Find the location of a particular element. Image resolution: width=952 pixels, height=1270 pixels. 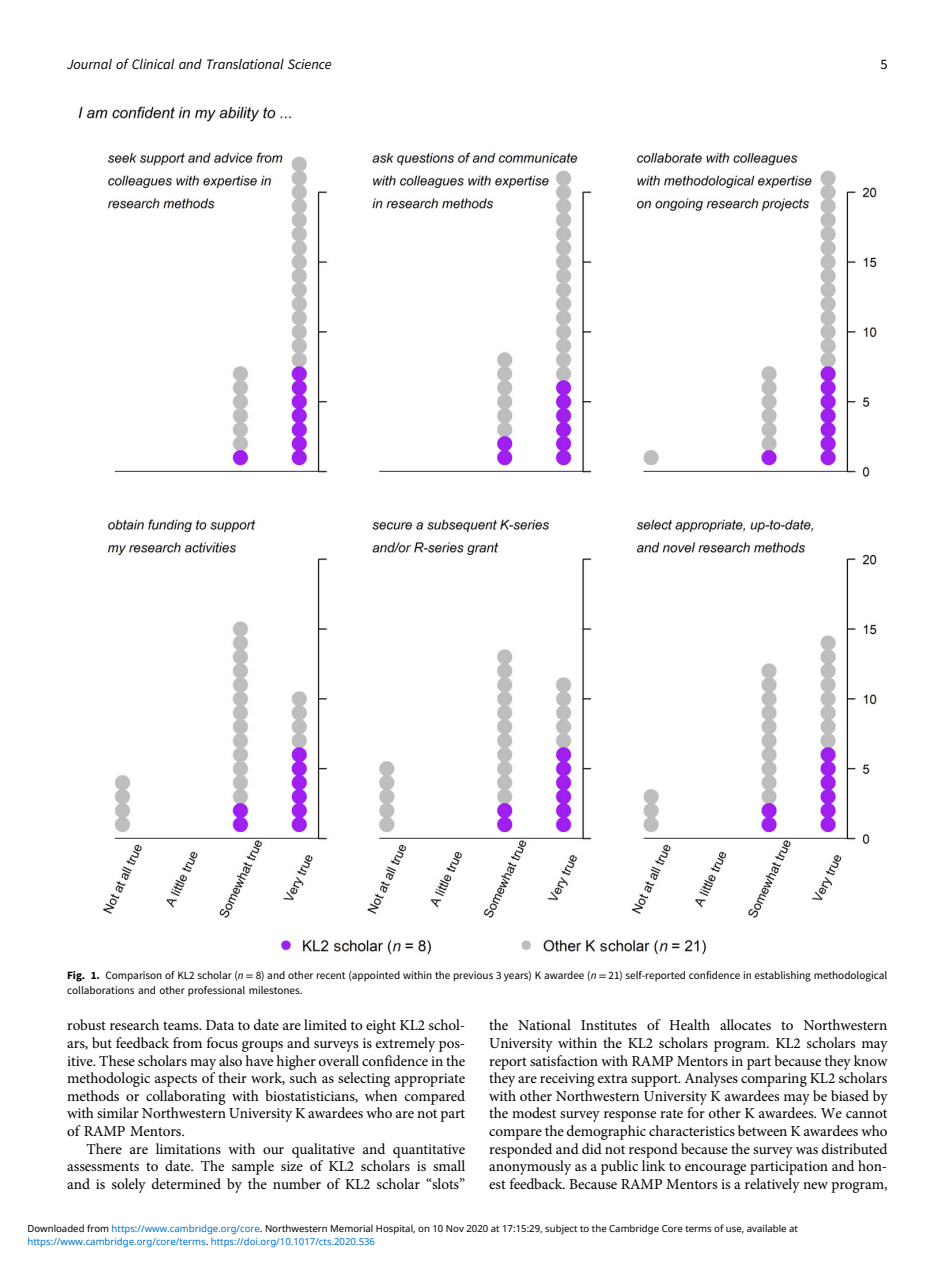

previous is located at coordinates (473, 976).
